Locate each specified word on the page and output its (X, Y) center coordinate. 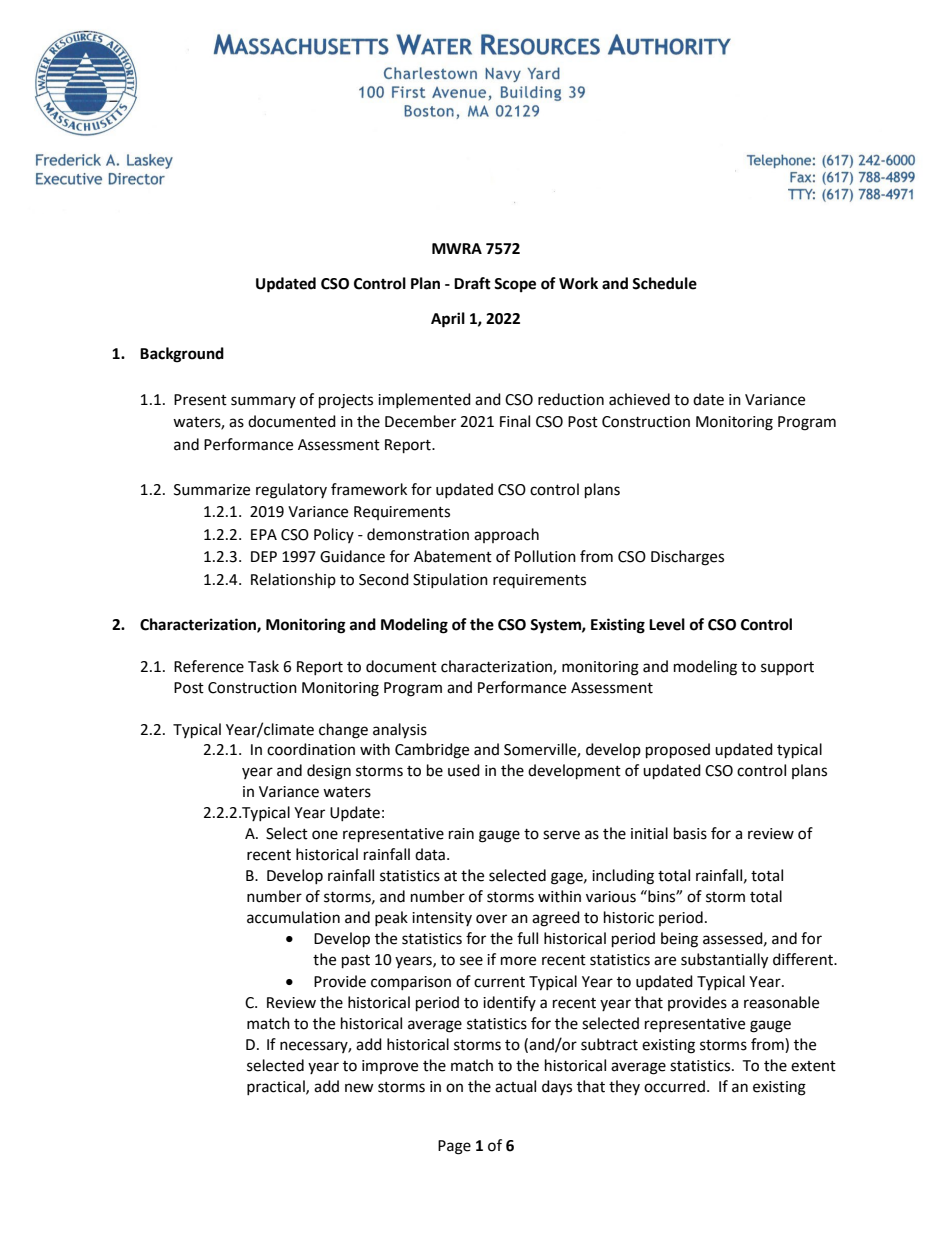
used (464, 770)
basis (690, 833)
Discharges (687, 558)
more (518, 961)
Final (515, 421)
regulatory (291, 491)
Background (182, 355)
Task (263, 666)
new (359, 1088)
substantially (724, 961)
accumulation (293, 917)
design (329, 772)
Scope (515, 285)
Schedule (664, 283)
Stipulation (450, 580)
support (787, 668)
